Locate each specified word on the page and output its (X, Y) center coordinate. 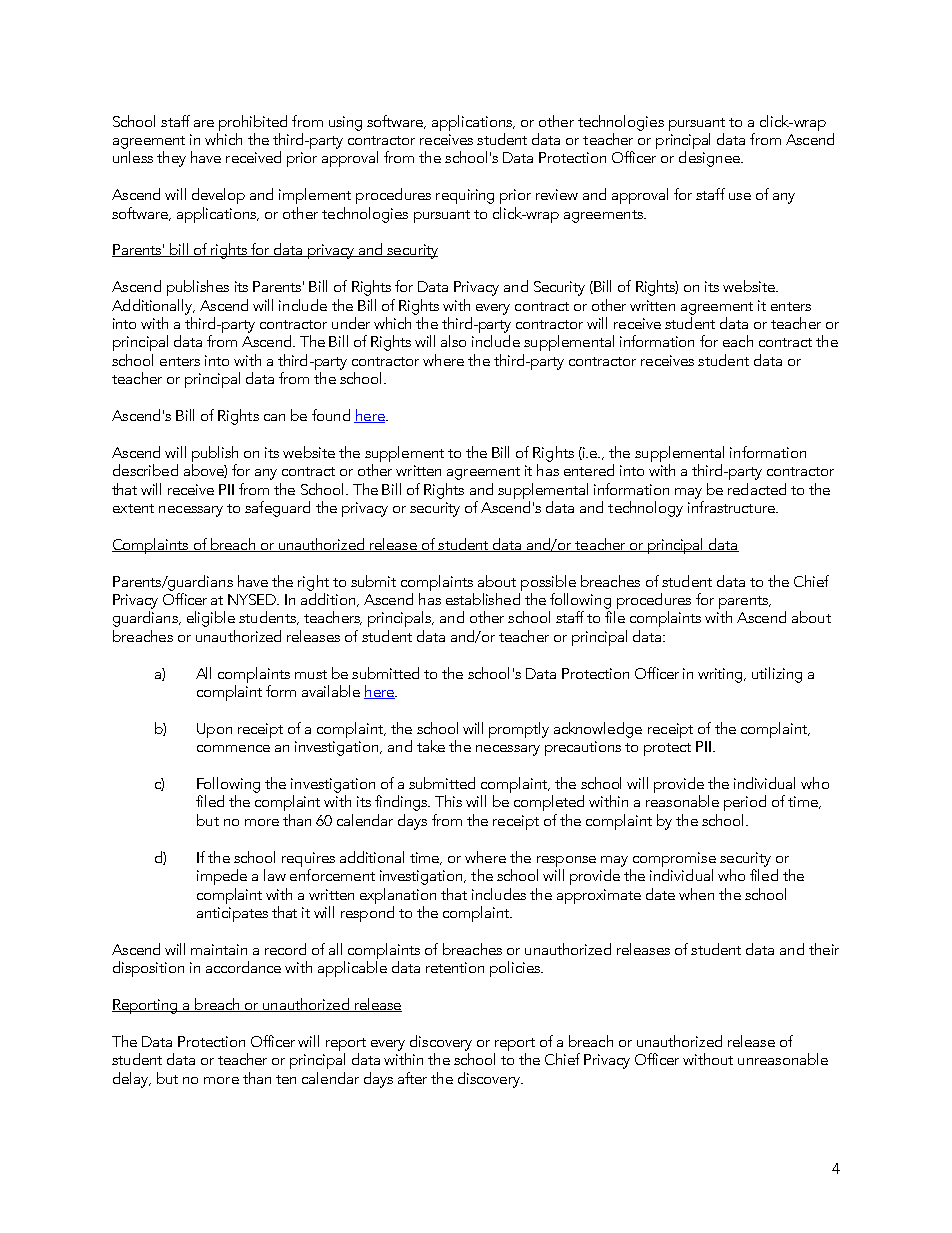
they (171, 159)
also (453, 341)
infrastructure (732, 507)
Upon (214, 730)
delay (132, 1080)
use (740, 196)
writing (722, 675)
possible (548, 583)
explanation (398, 896)
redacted (757, 489)
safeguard (277, 509)
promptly (519, 730)
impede (222, 877)
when (696, 894)
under (351, 323)
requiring (465, 196)
